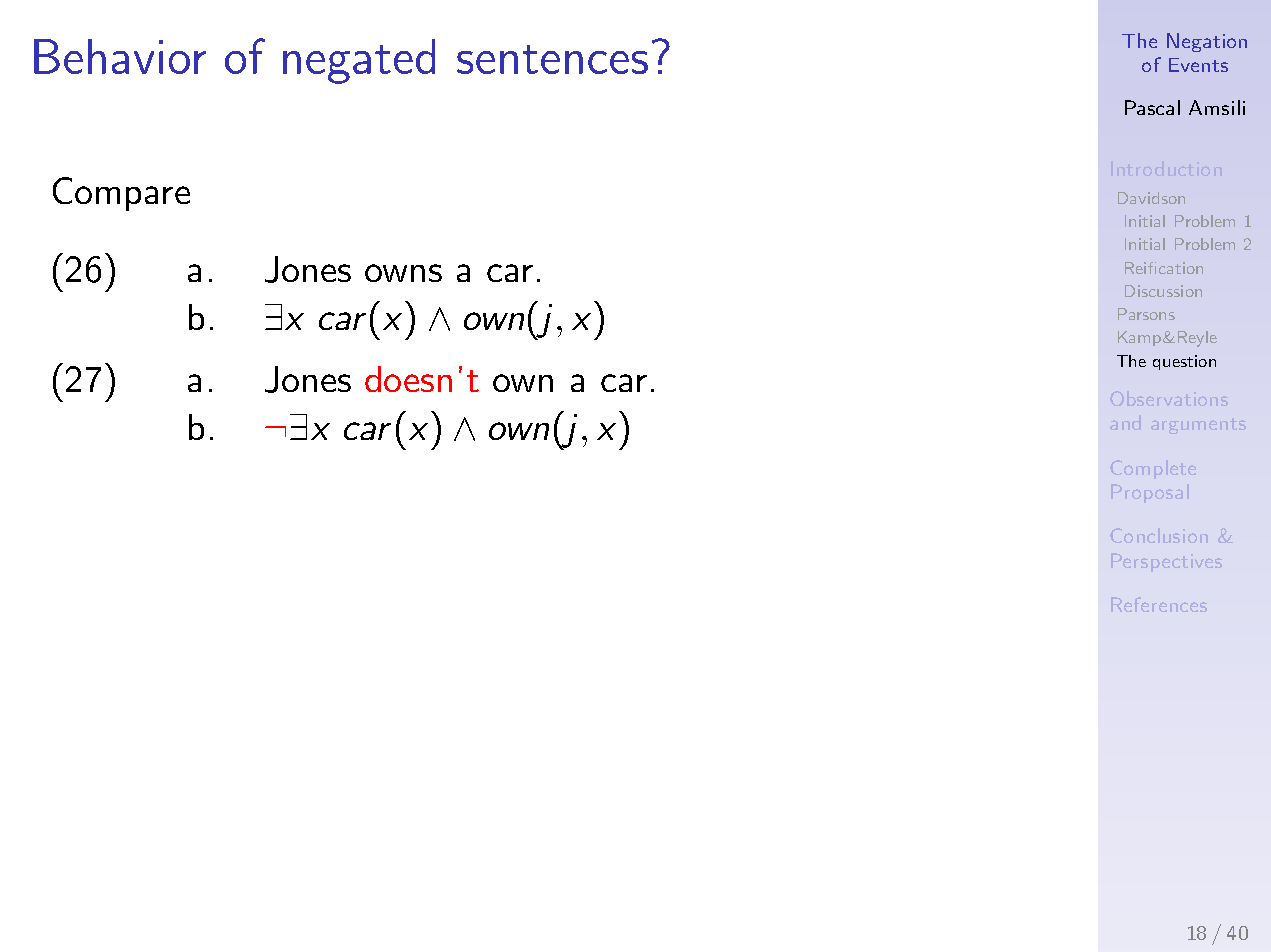  I want to click on owns, so click(403, 273).
